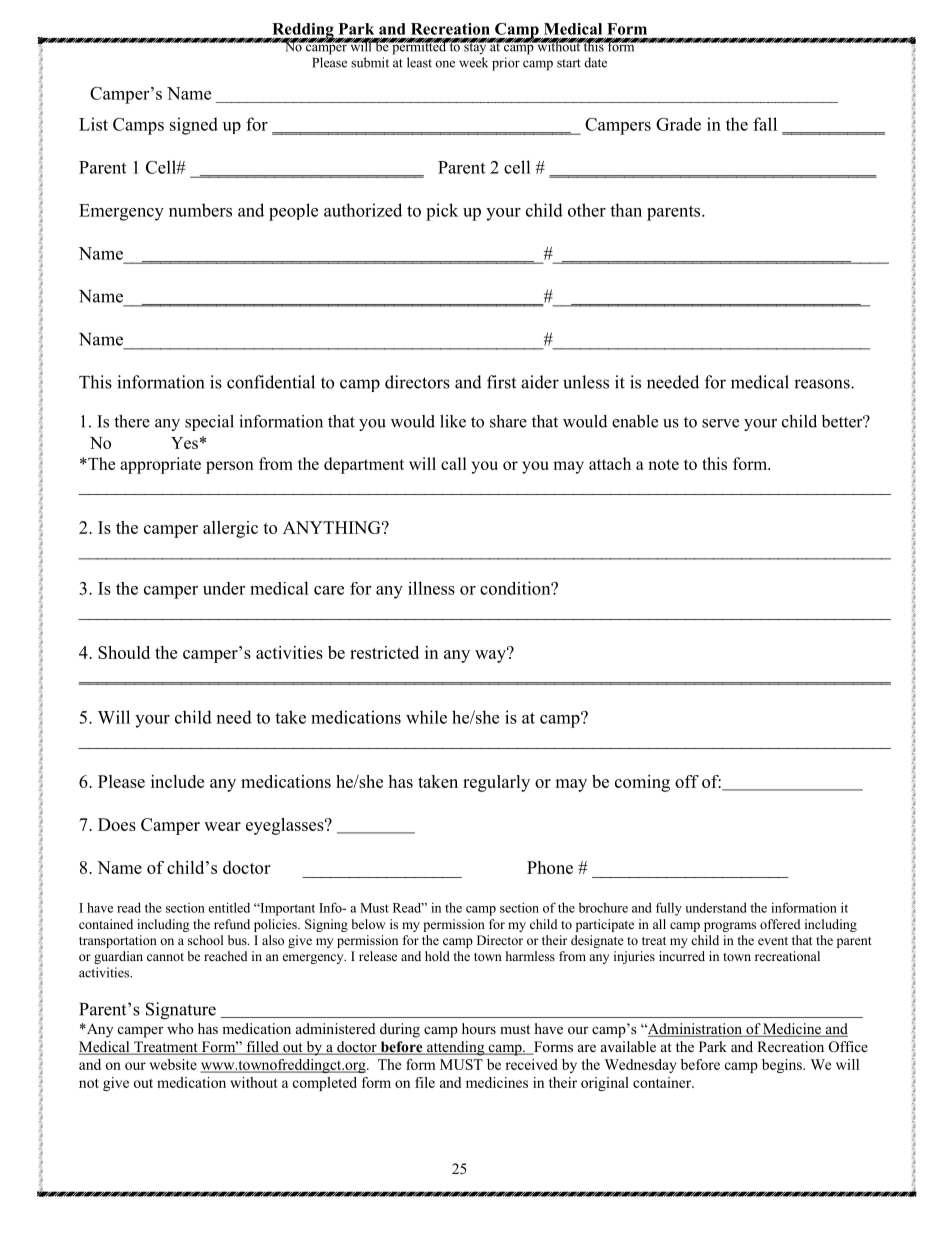 The width and height of the screenshot is (952, 1233). What do you see at coordinates (209, 423) in the screenshot?
I see `special` at bounding box center [209, 423].
